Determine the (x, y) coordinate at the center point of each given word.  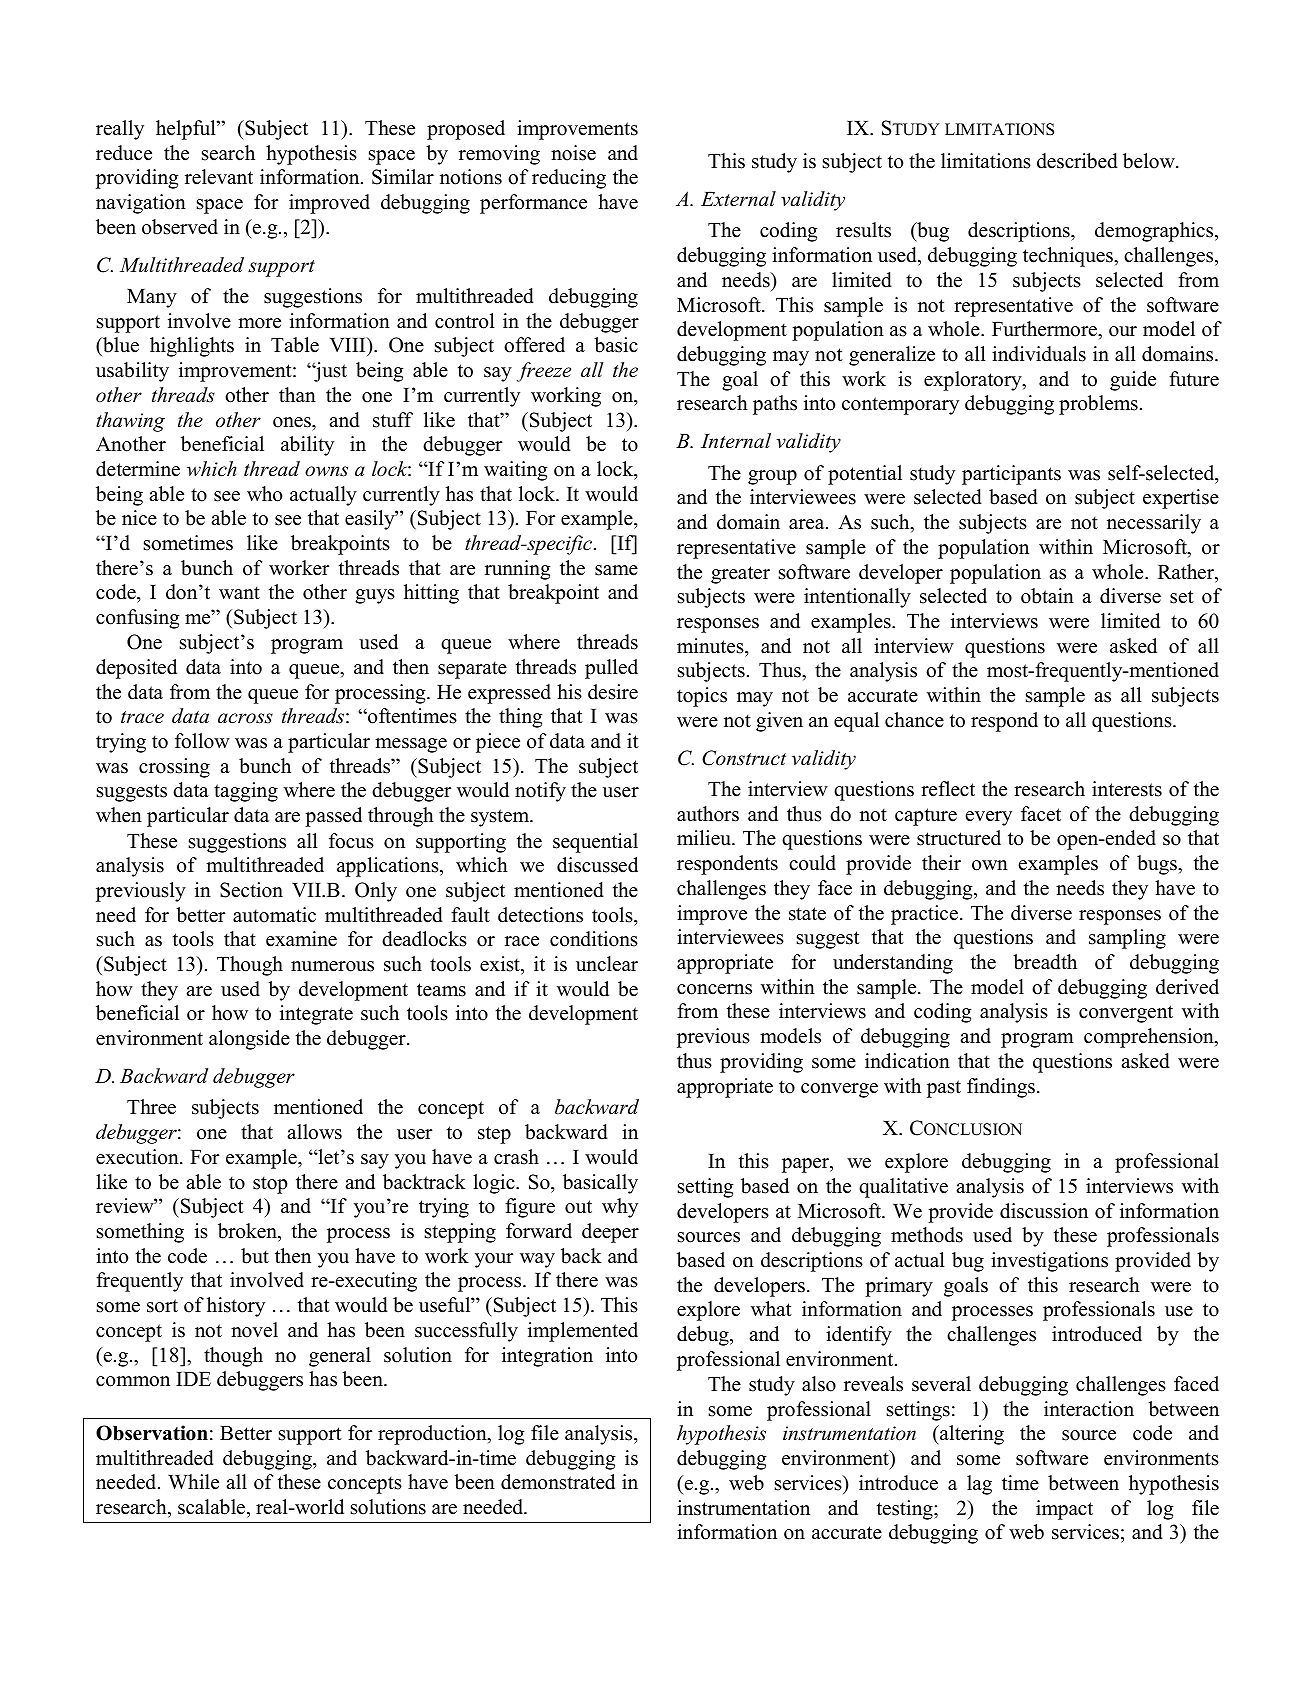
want (239, 592)
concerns (714, 989)
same (616, 570)
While (193, 1482)
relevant (219, 177)
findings (1002, 1088)
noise (573, 153)
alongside (249, 1040)
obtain (1047, 596)
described (1077, 161)
